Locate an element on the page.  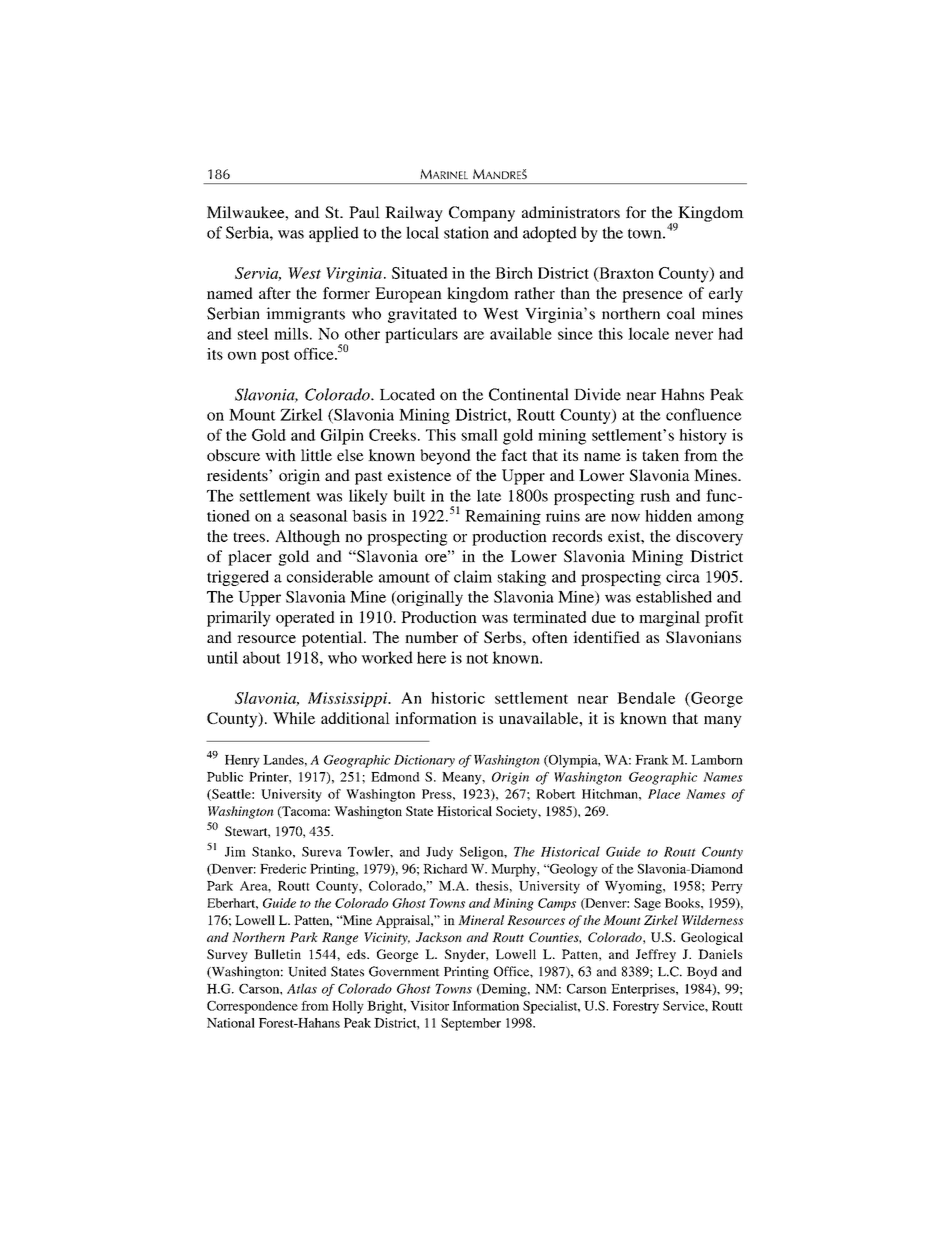
Atlas is located at coordinates (302, 988).
